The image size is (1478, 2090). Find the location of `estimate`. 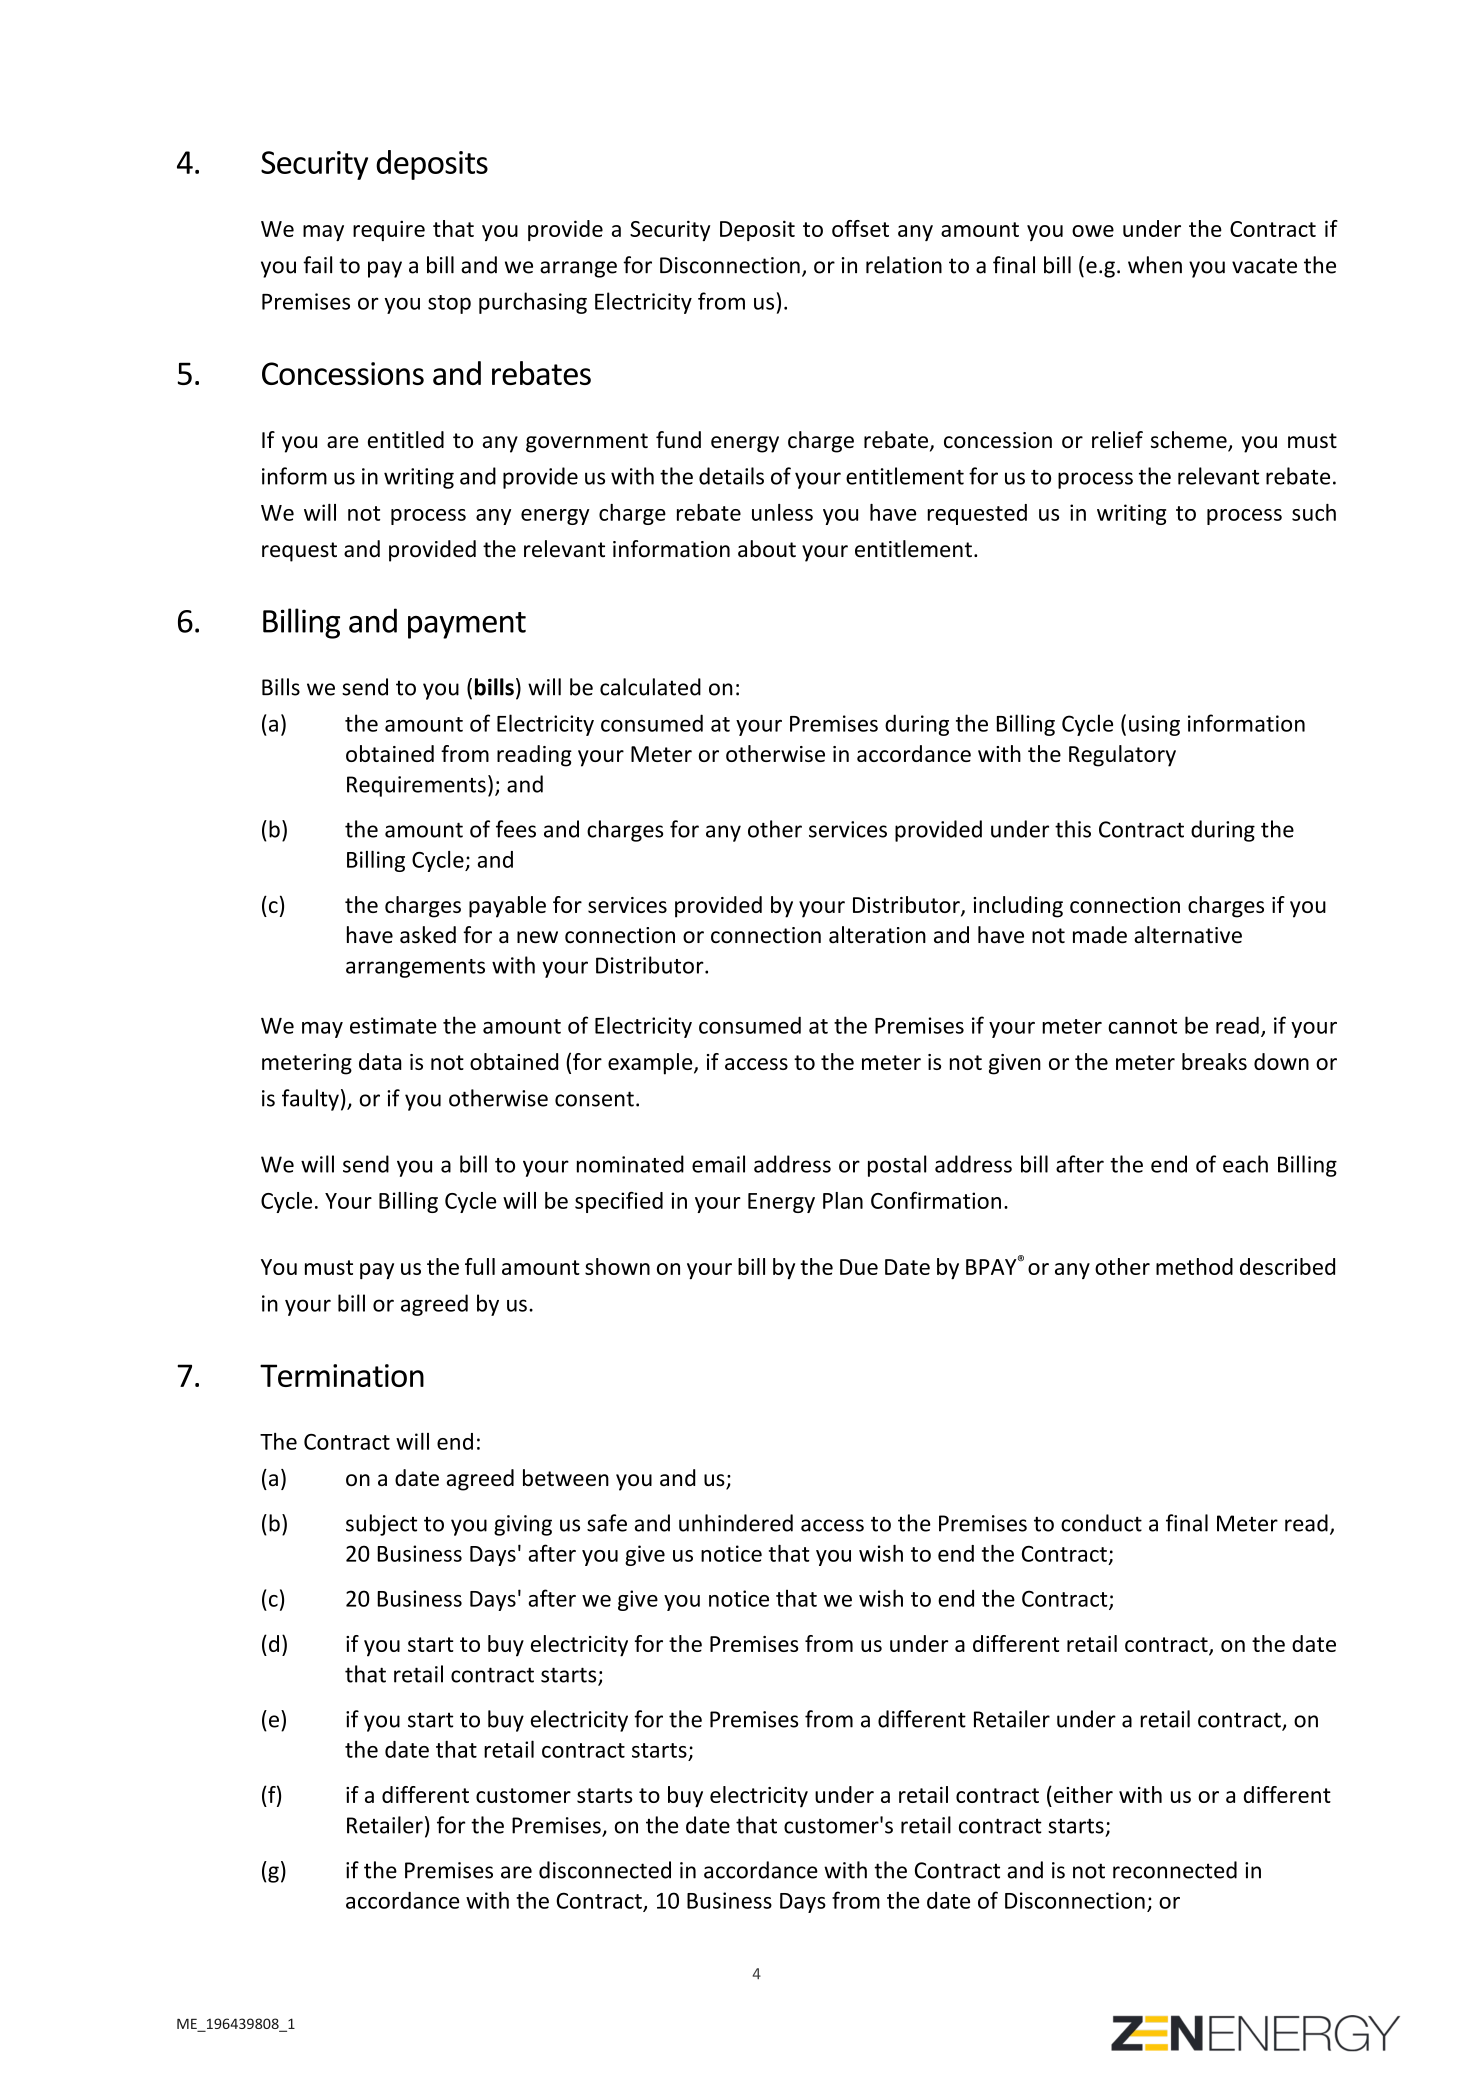

estimate is located at coordinates (393, 1025).
